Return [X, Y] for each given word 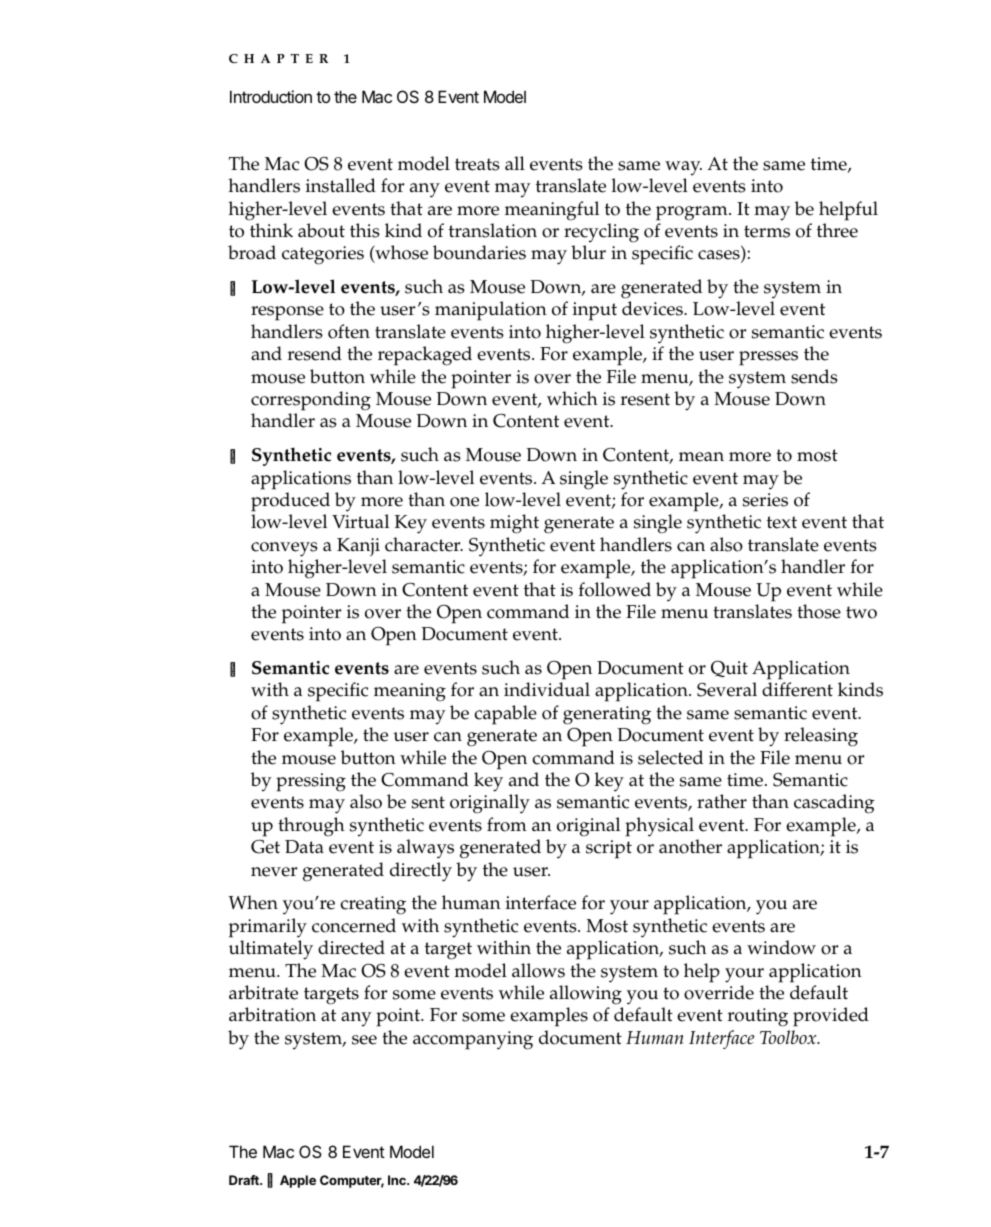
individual [547, 689]
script [609, 849]
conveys [284, 549]
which [572, 398]
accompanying [473, 1040]
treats [477, 164]
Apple [298, 1181]
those [819, 611]
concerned [354, 925]
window [781, 947]
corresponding [311, 401]
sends [814, 376]
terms [767, 231]
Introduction [271, 96]
